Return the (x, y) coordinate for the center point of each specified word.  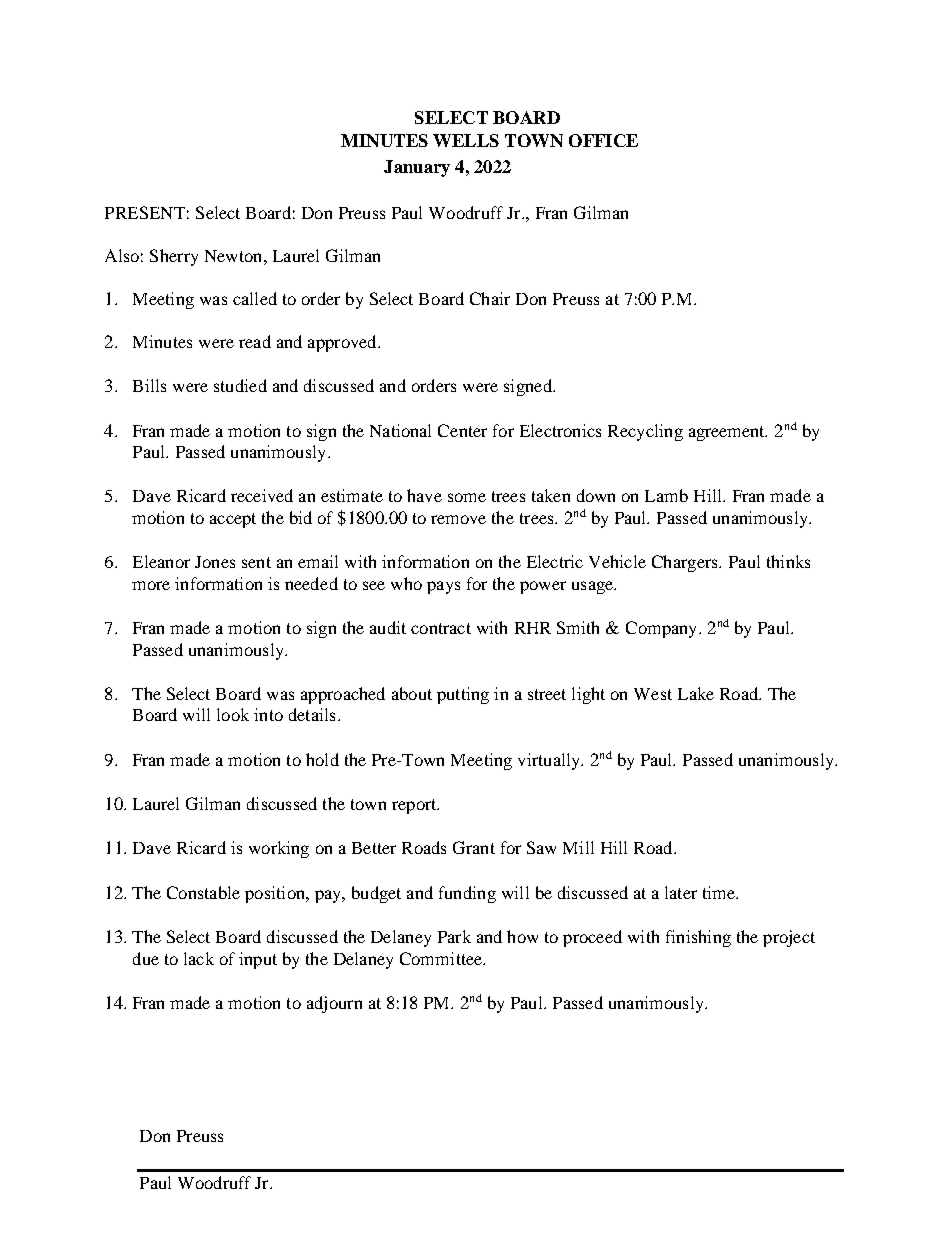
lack (199, 958)
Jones (215, 562)
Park (454, 936)
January (417, 168)
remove (458, 519)
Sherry (174, 257)
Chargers (686, 563)
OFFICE (603, 140)
